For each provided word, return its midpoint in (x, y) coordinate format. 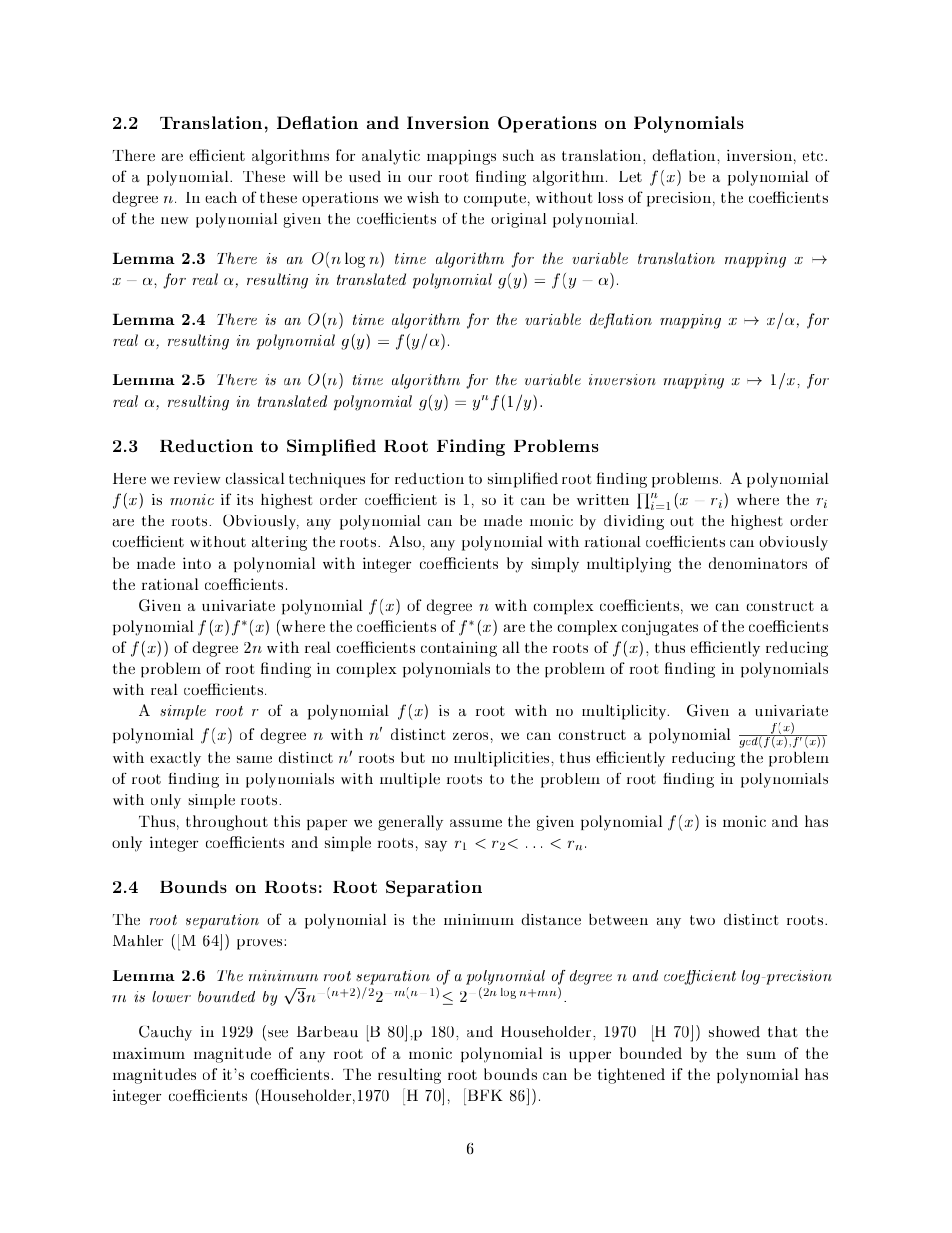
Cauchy (165, 1033)
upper (590, 1056)
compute (495, 200)
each (221, 197)
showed (734, 1032)
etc (814, 156)
